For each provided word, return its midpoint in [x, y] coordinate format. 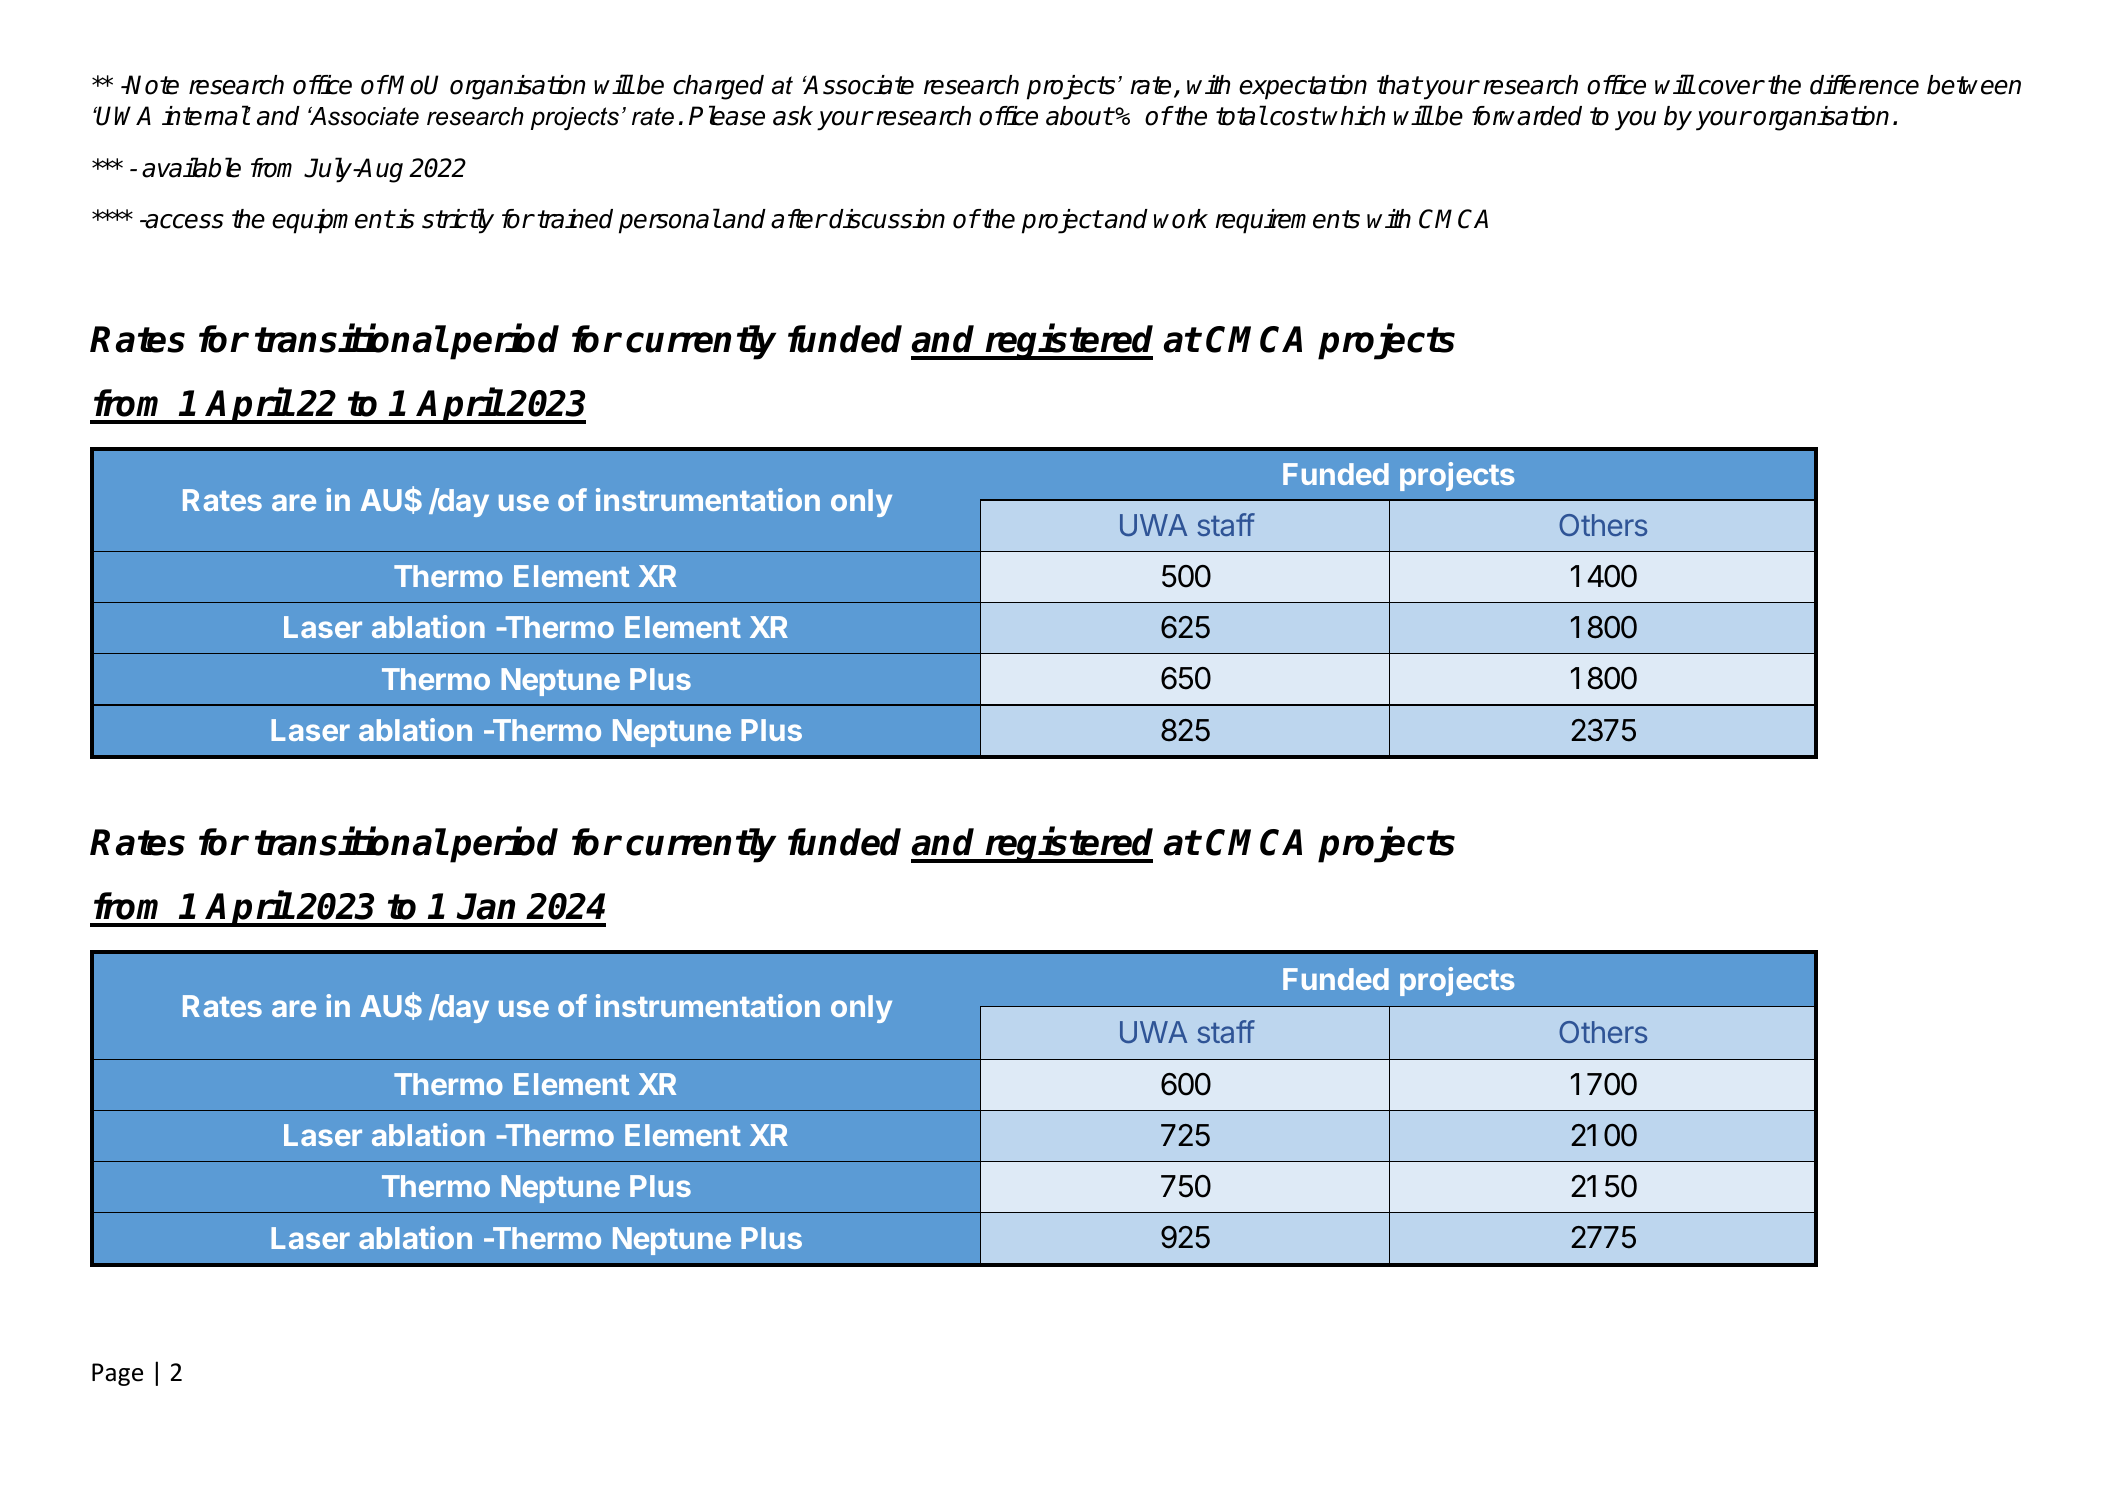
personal [669, 221]
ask [793, 116]
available [191, 167]
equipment [333, 221]
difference [1864, 85]
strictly [458, 221]
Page [117, 1374]
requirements [1287, 221]
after [798, 219]
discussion [887, 219]
